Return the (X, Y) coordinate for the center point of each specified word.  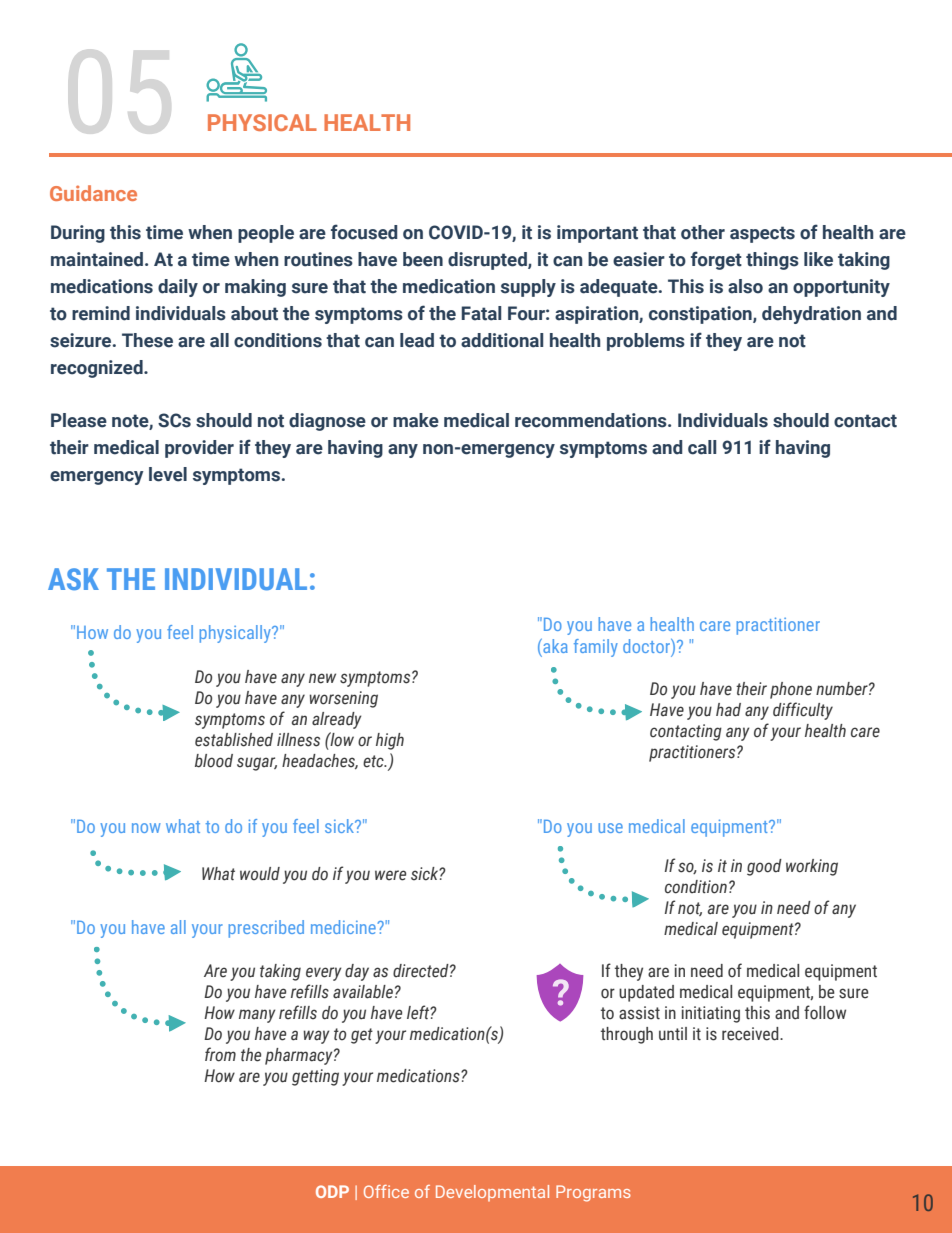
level (168, 474)
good (764, 867)
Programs (593, 1193)
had (728, 710)
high (390, 741)
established (234, 740)
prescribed (266, 929)
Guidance (93, 193)
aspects (762, 234)
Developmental (492, 1193)
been (423, 259)
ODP (332, 1191)
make (416, 420)
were (390, 875)
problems (646, 342)
